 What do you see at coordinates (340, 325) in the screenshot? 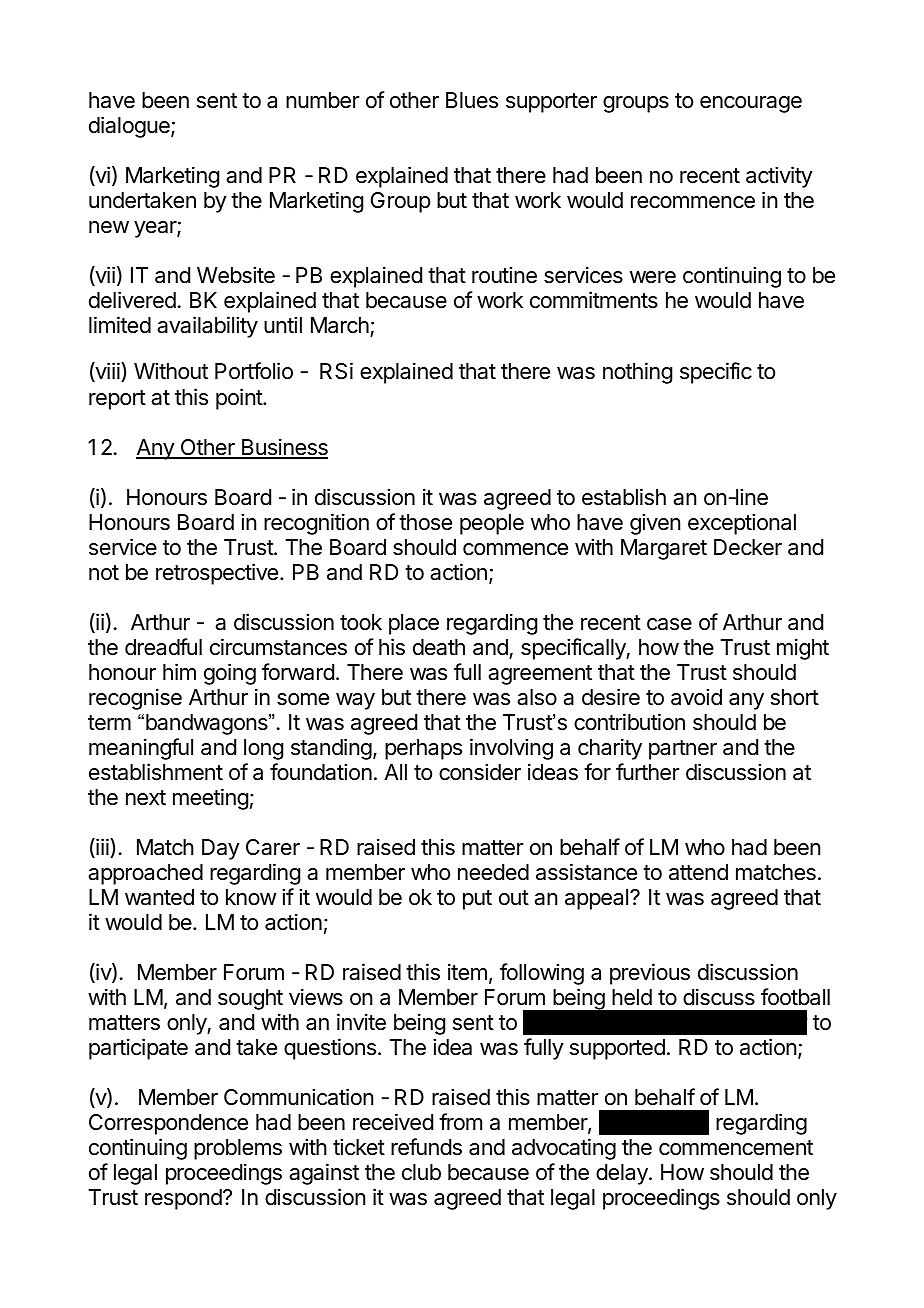
I see `March` at bounding box center [340, 325].
